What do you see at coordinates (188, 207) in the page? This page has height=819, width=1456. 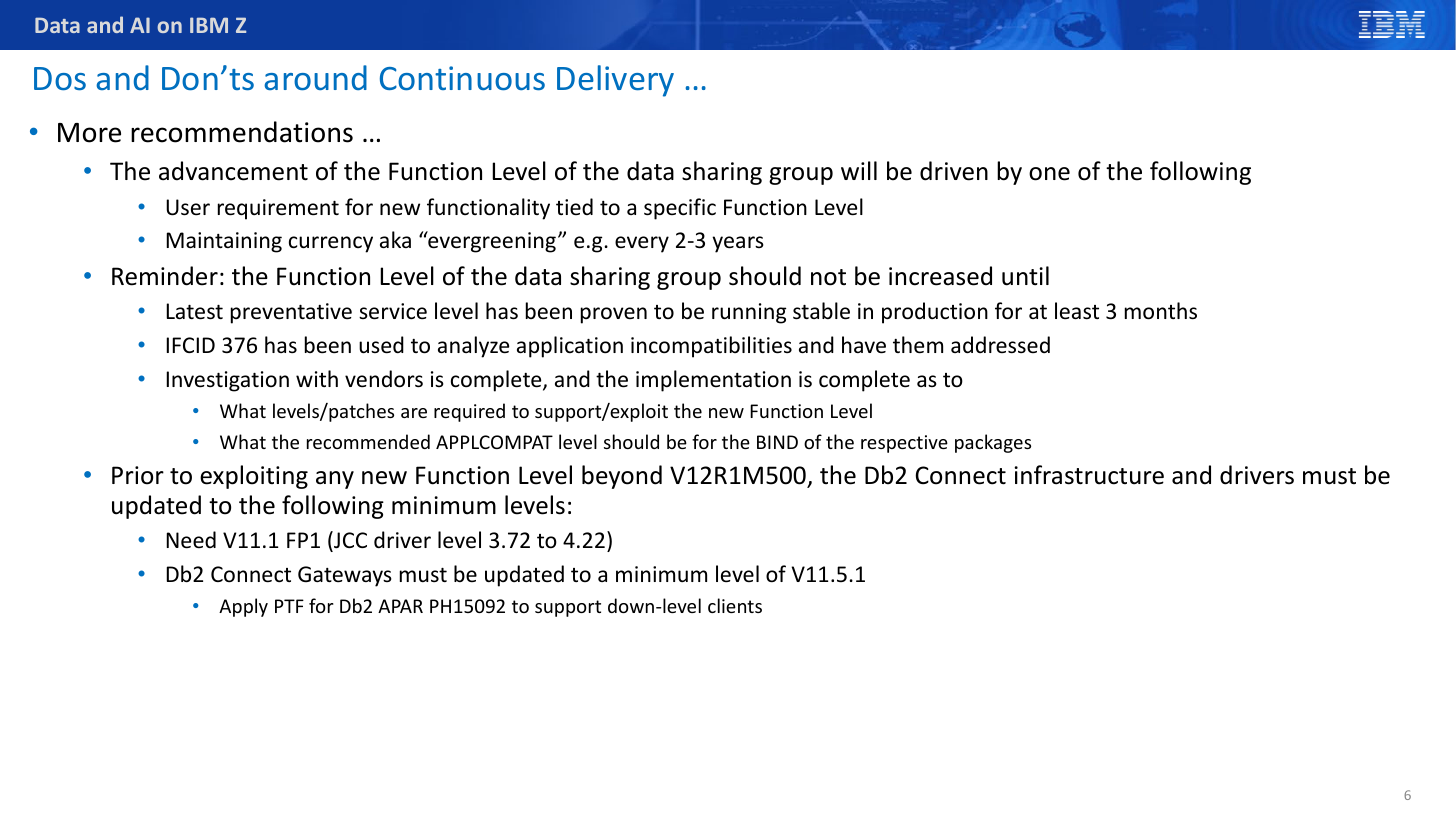 I see `User` at bounding box center [188, 207].
